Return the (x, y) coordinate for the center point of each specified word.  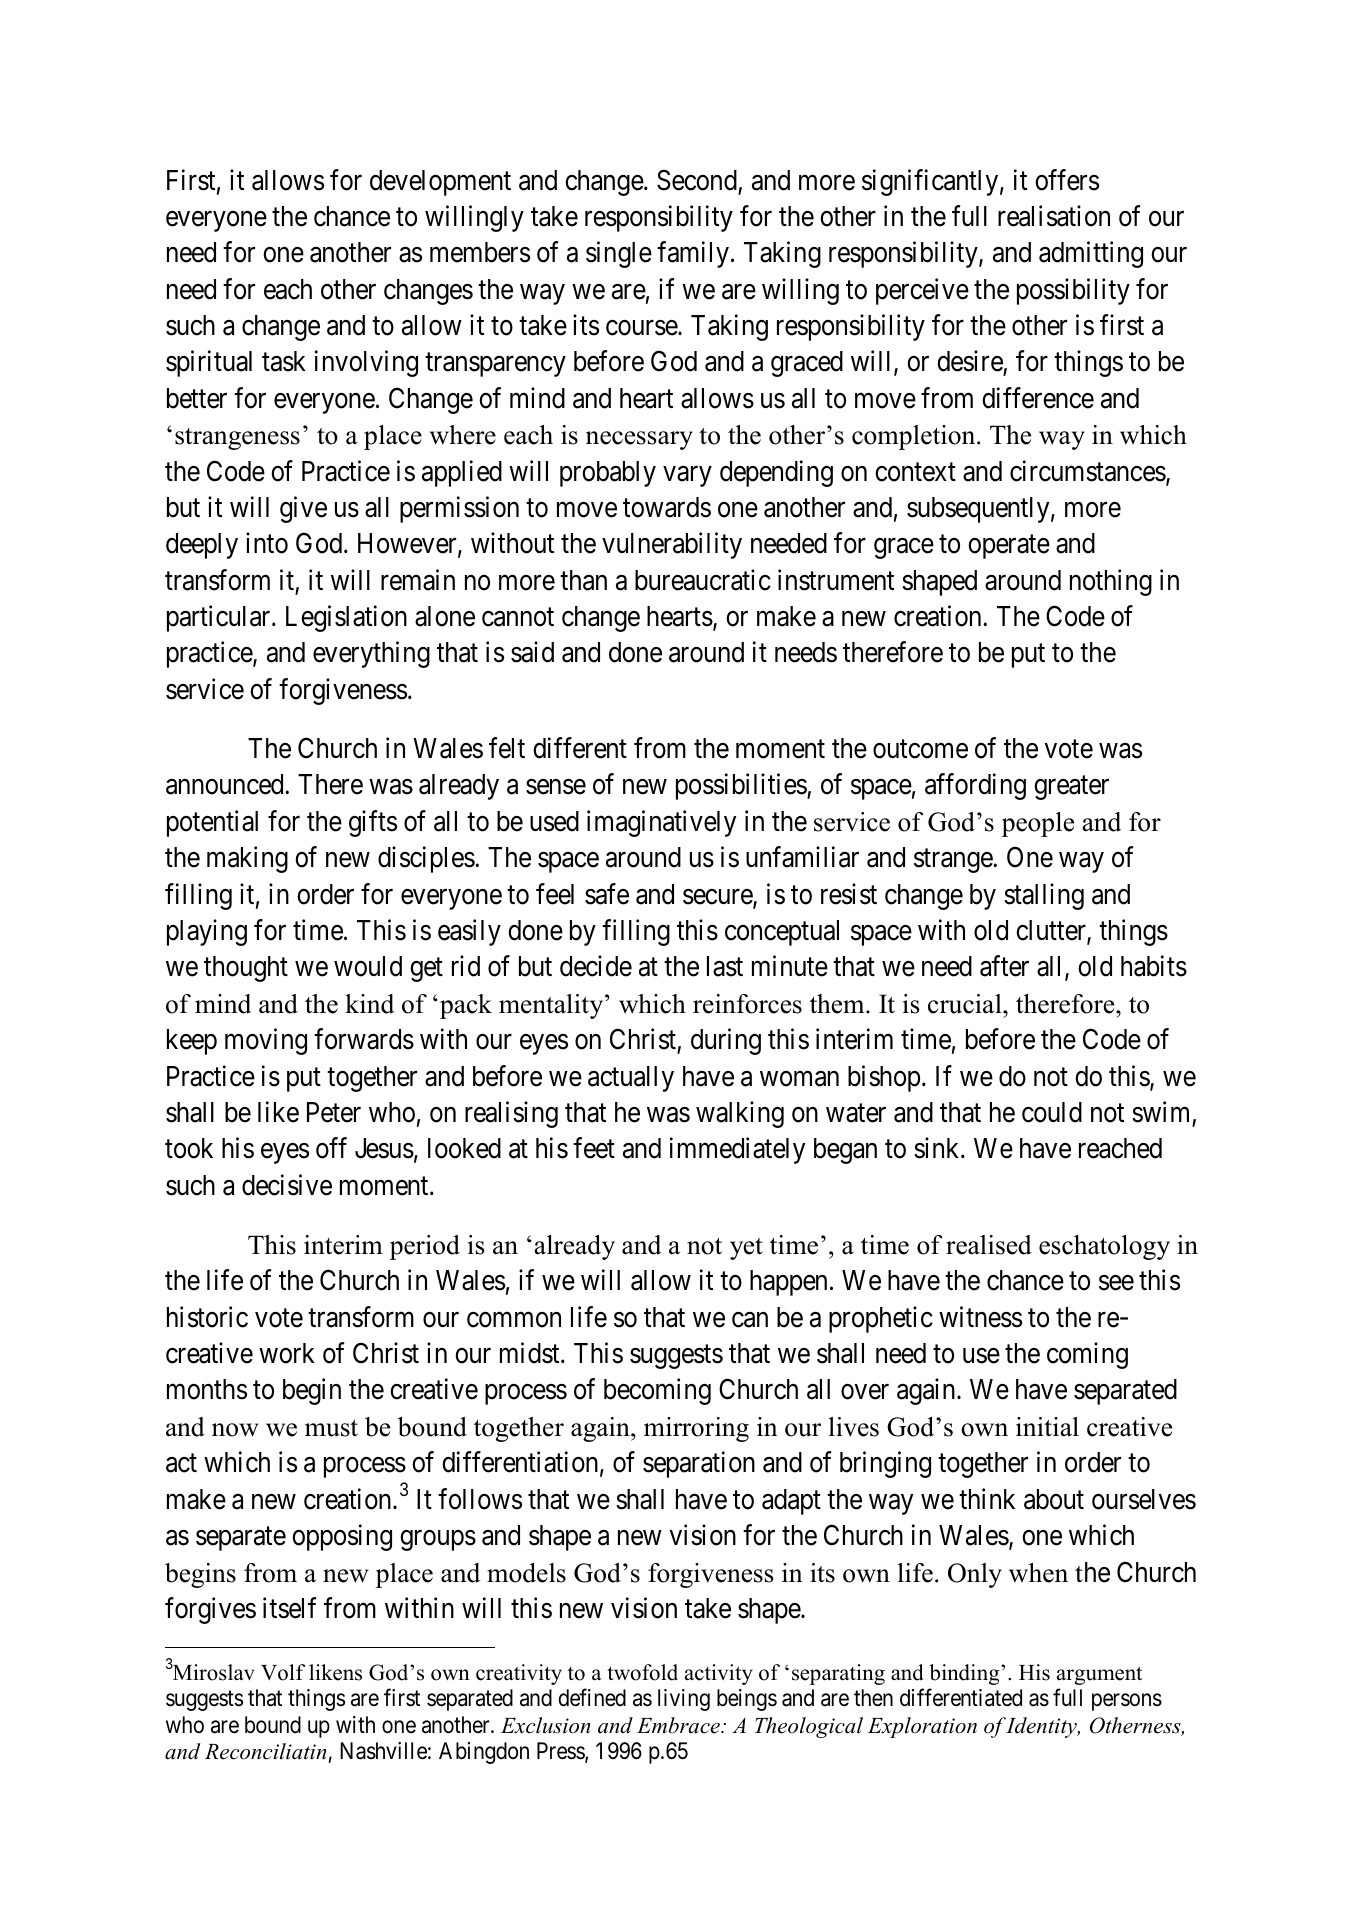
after (1004, 966)
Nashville (383, 1751)
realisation (1054, 216)
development (440, 183)
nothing (1111, 582)
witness (980, 1317)
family (694, 254)
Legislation (346, 618)
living (684, 1700)
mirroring (696, 1429)
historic (207, 1317)
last (725, 966)
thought (246, 969)
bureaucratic (703, 580)
